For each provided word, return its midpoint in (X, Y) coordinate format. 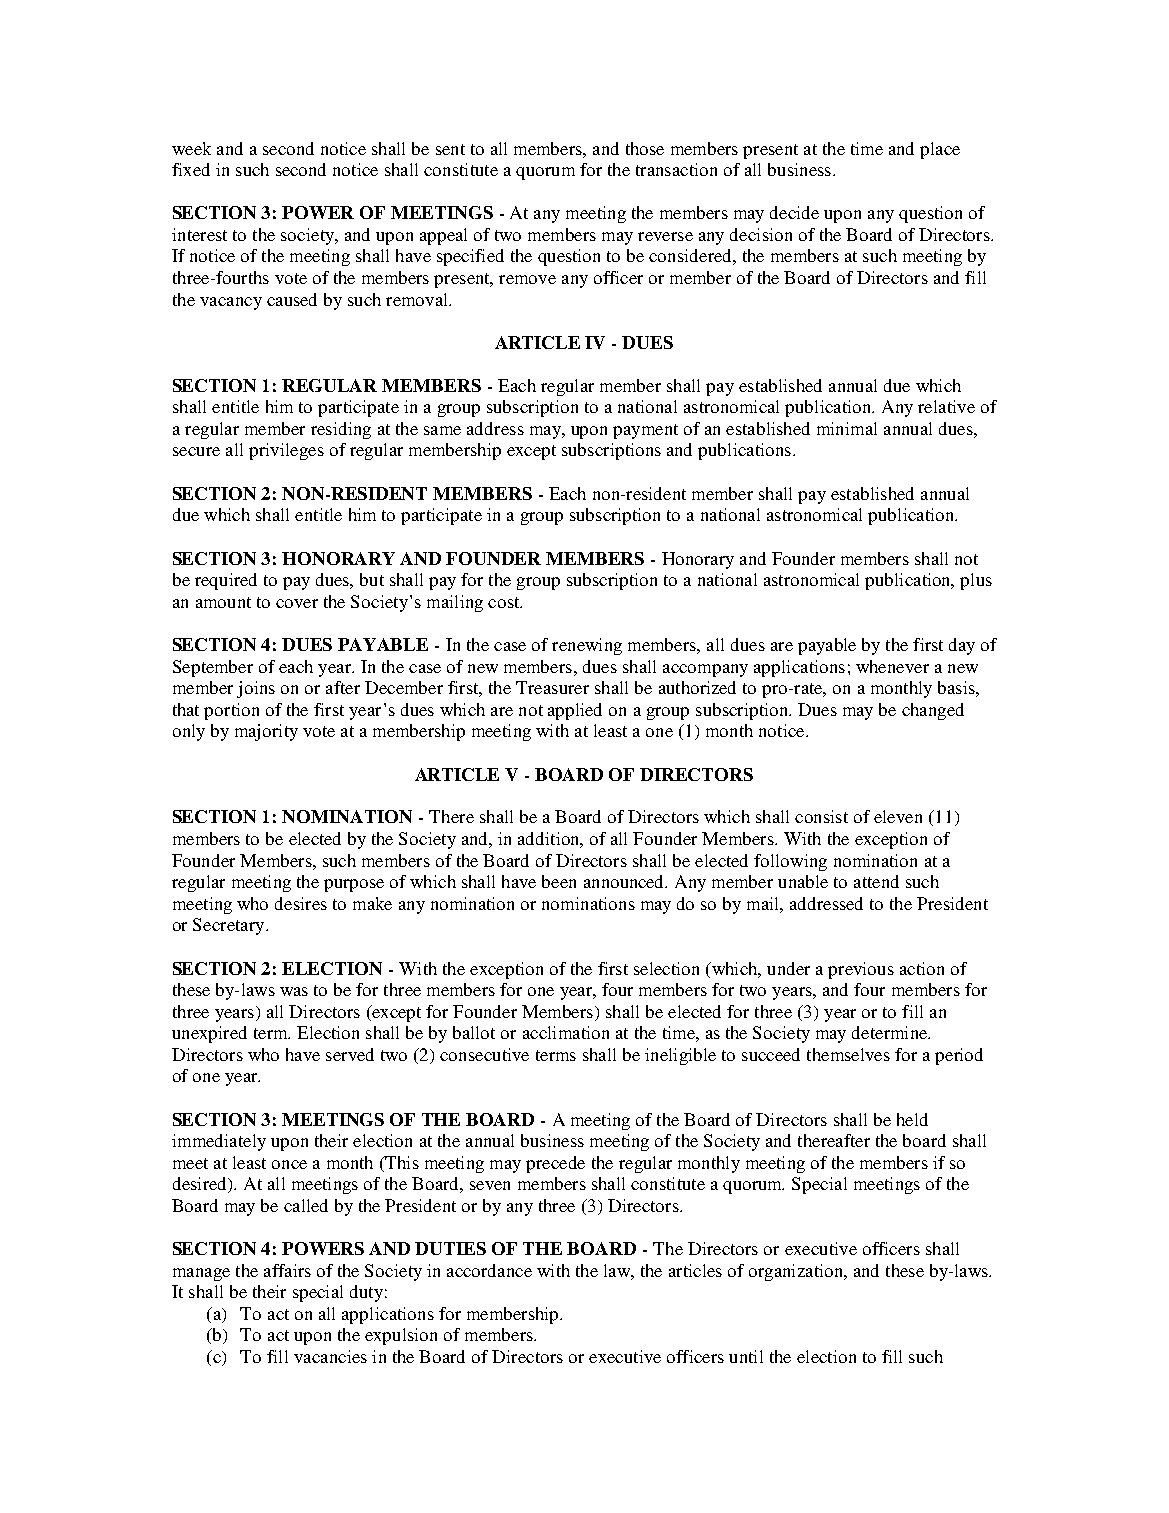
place (940, 150)
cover (297, 603)
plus (976, 581)
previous (861, 970)
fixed (191, 169)
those (645, 148)
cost (505, 602)
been (559, 881)
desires (301, 903)
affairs (287, 1270)
